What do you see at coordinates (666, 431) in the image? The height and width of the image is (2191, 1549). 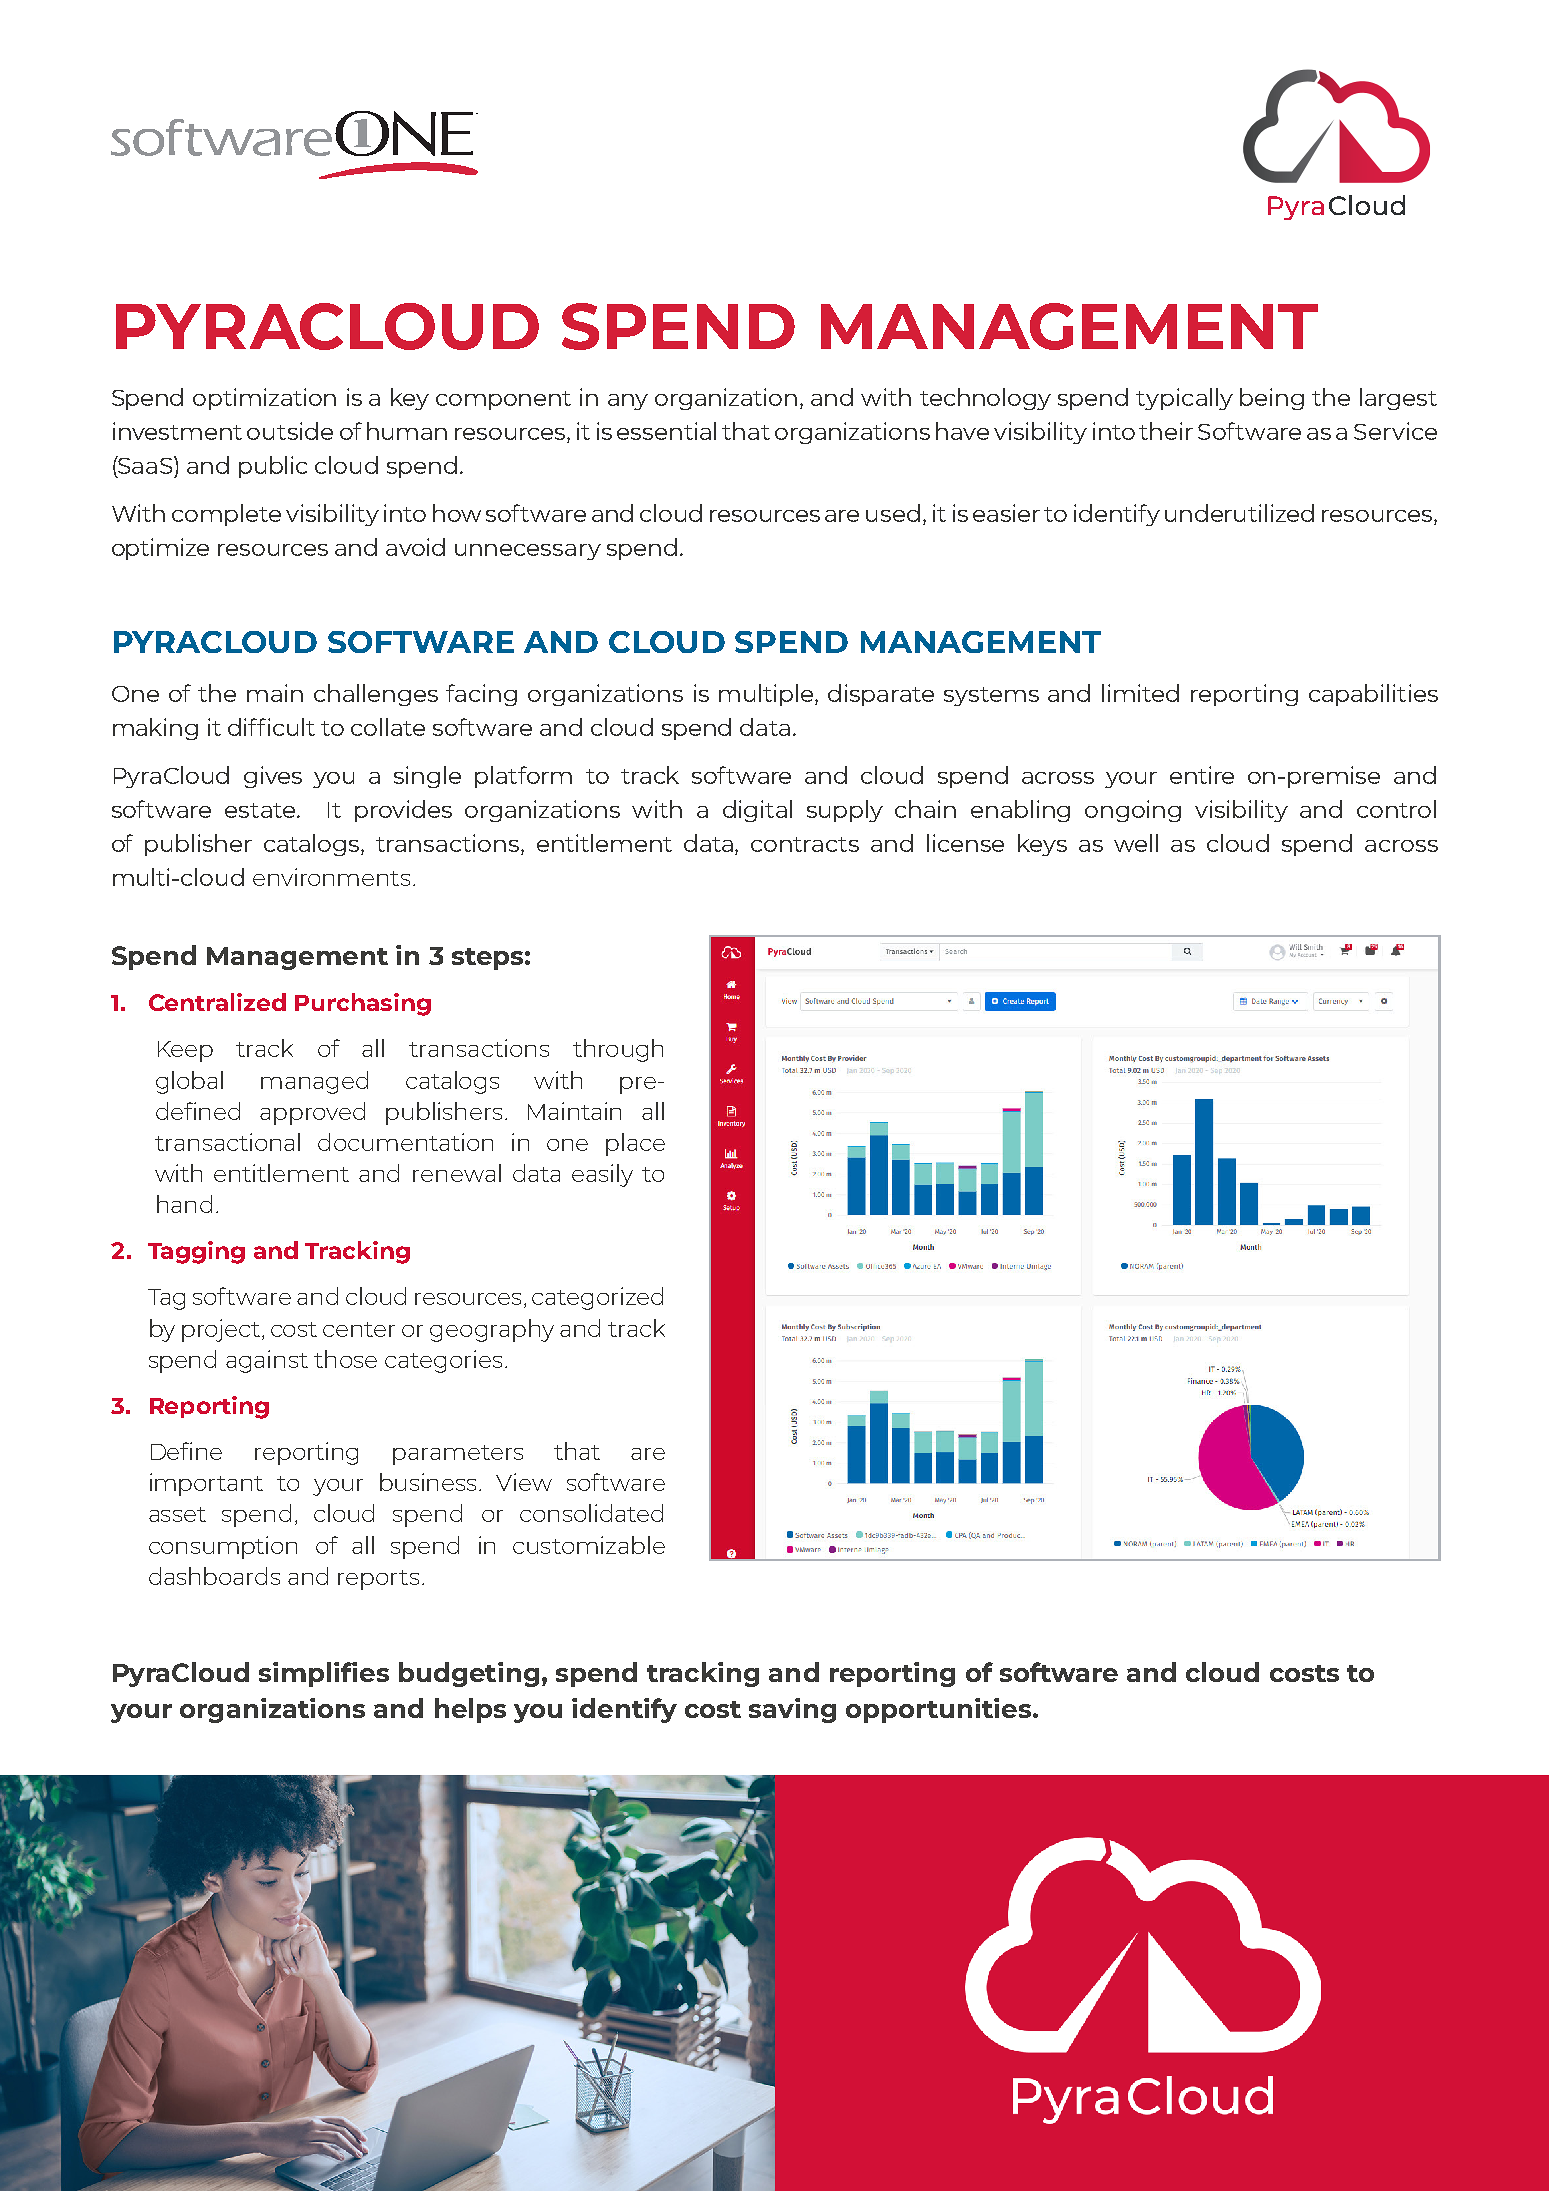 I see `essential` at bounding box center [666, 431].
